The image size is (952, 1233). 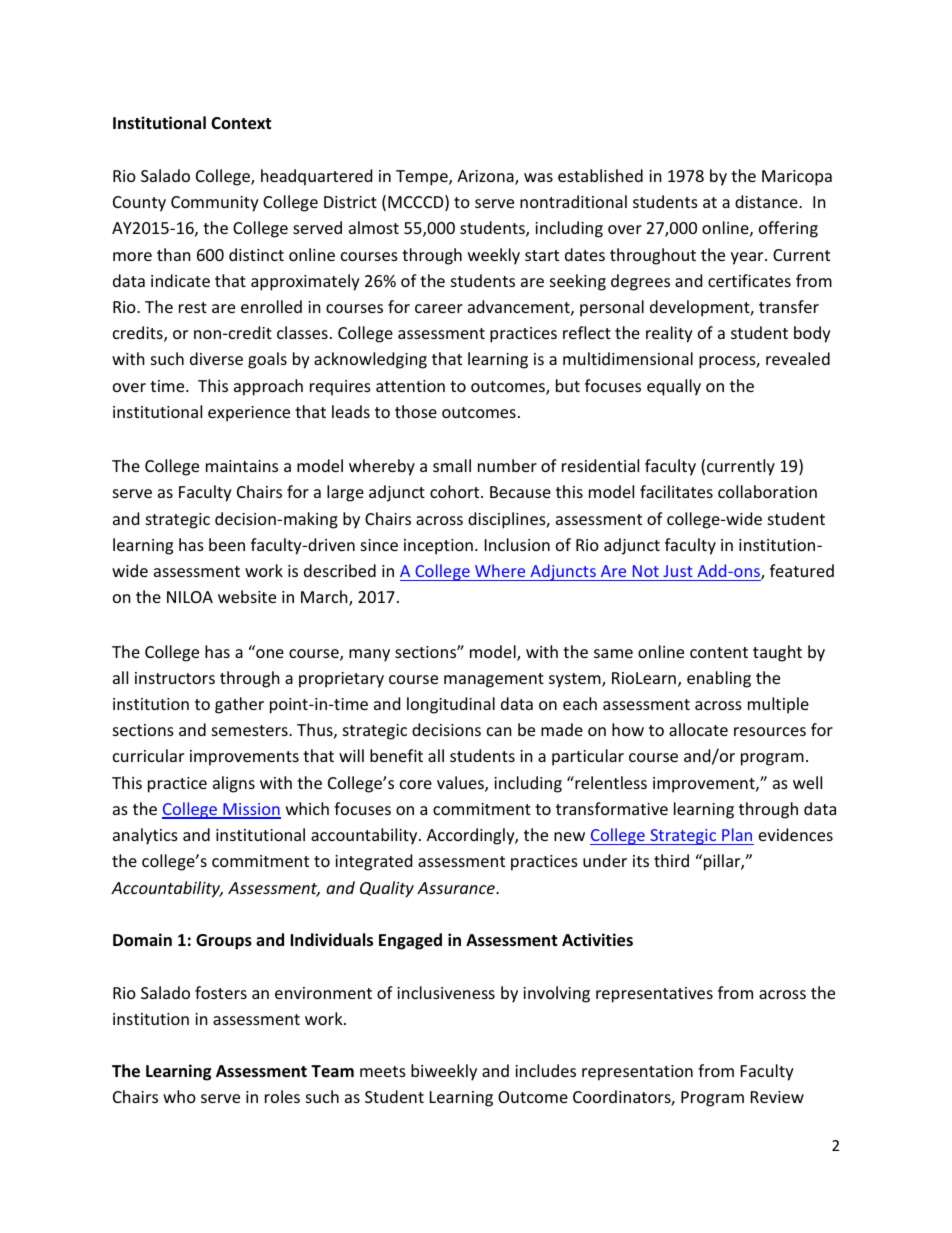 What do you see at coordinates (797, 178) in the document?
I see `Maricopa` at bounding box center [797, 178].
